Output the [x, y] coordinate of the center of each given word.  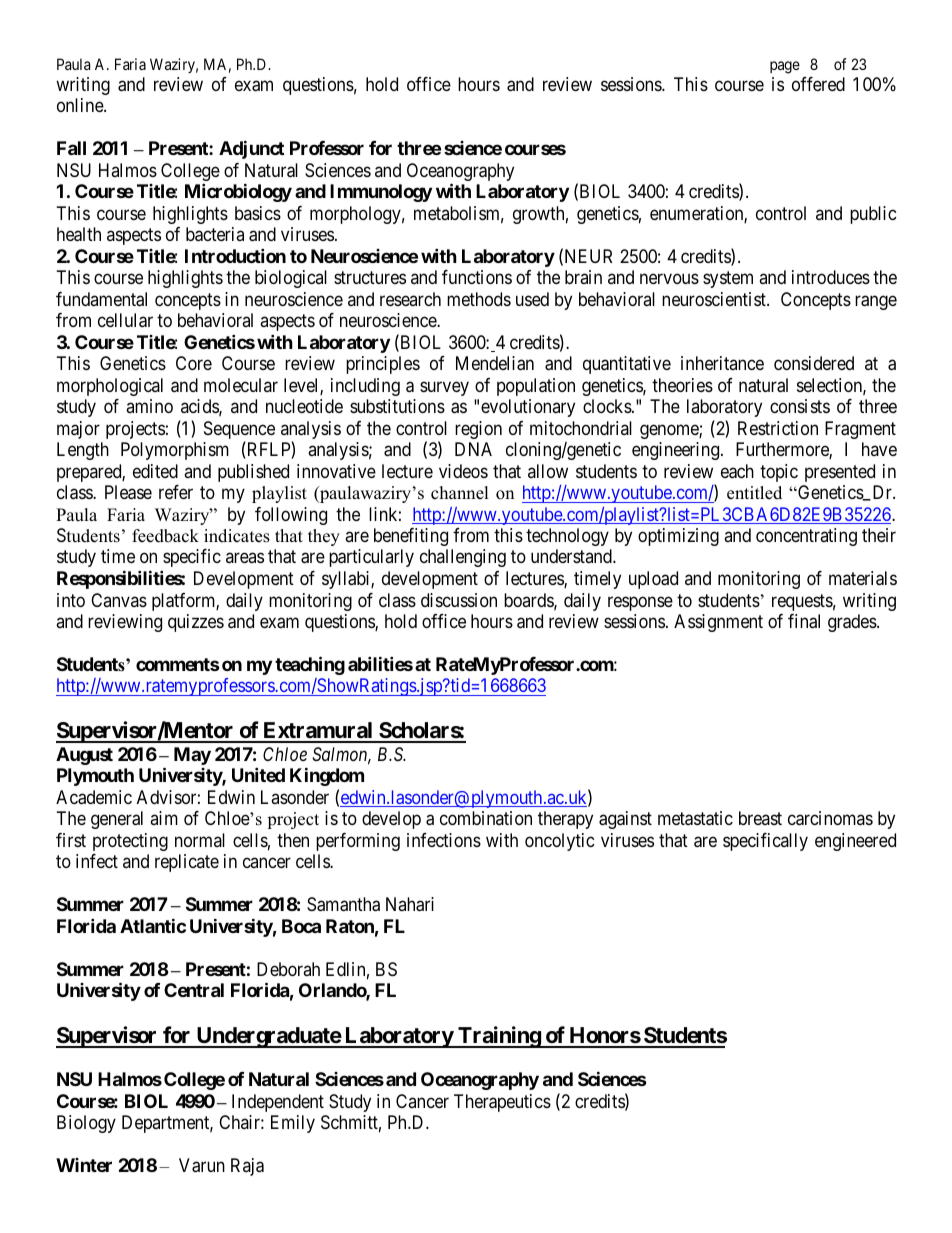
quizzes [196, 623]
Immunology [381, 193]
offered [818, 84]
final [804, 621]
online [81, 105]
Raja [247, 1167]
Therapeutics [502, 1103]
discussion [459, 600]
